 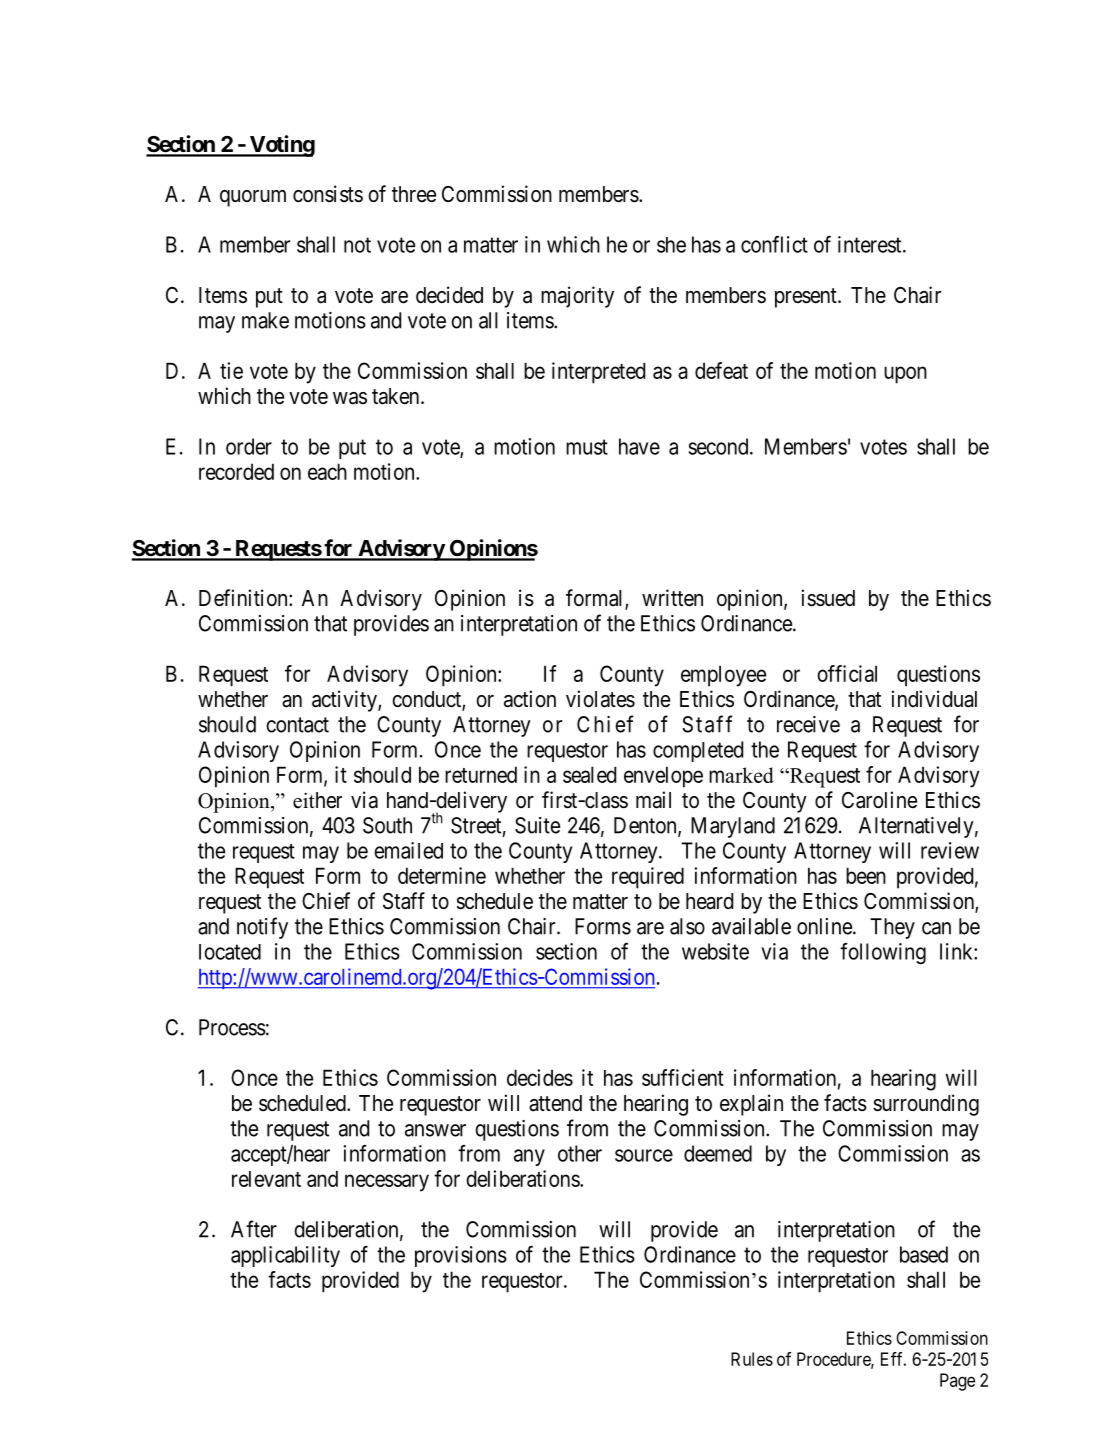 I want to click on she, so click(x=671, y=245).
